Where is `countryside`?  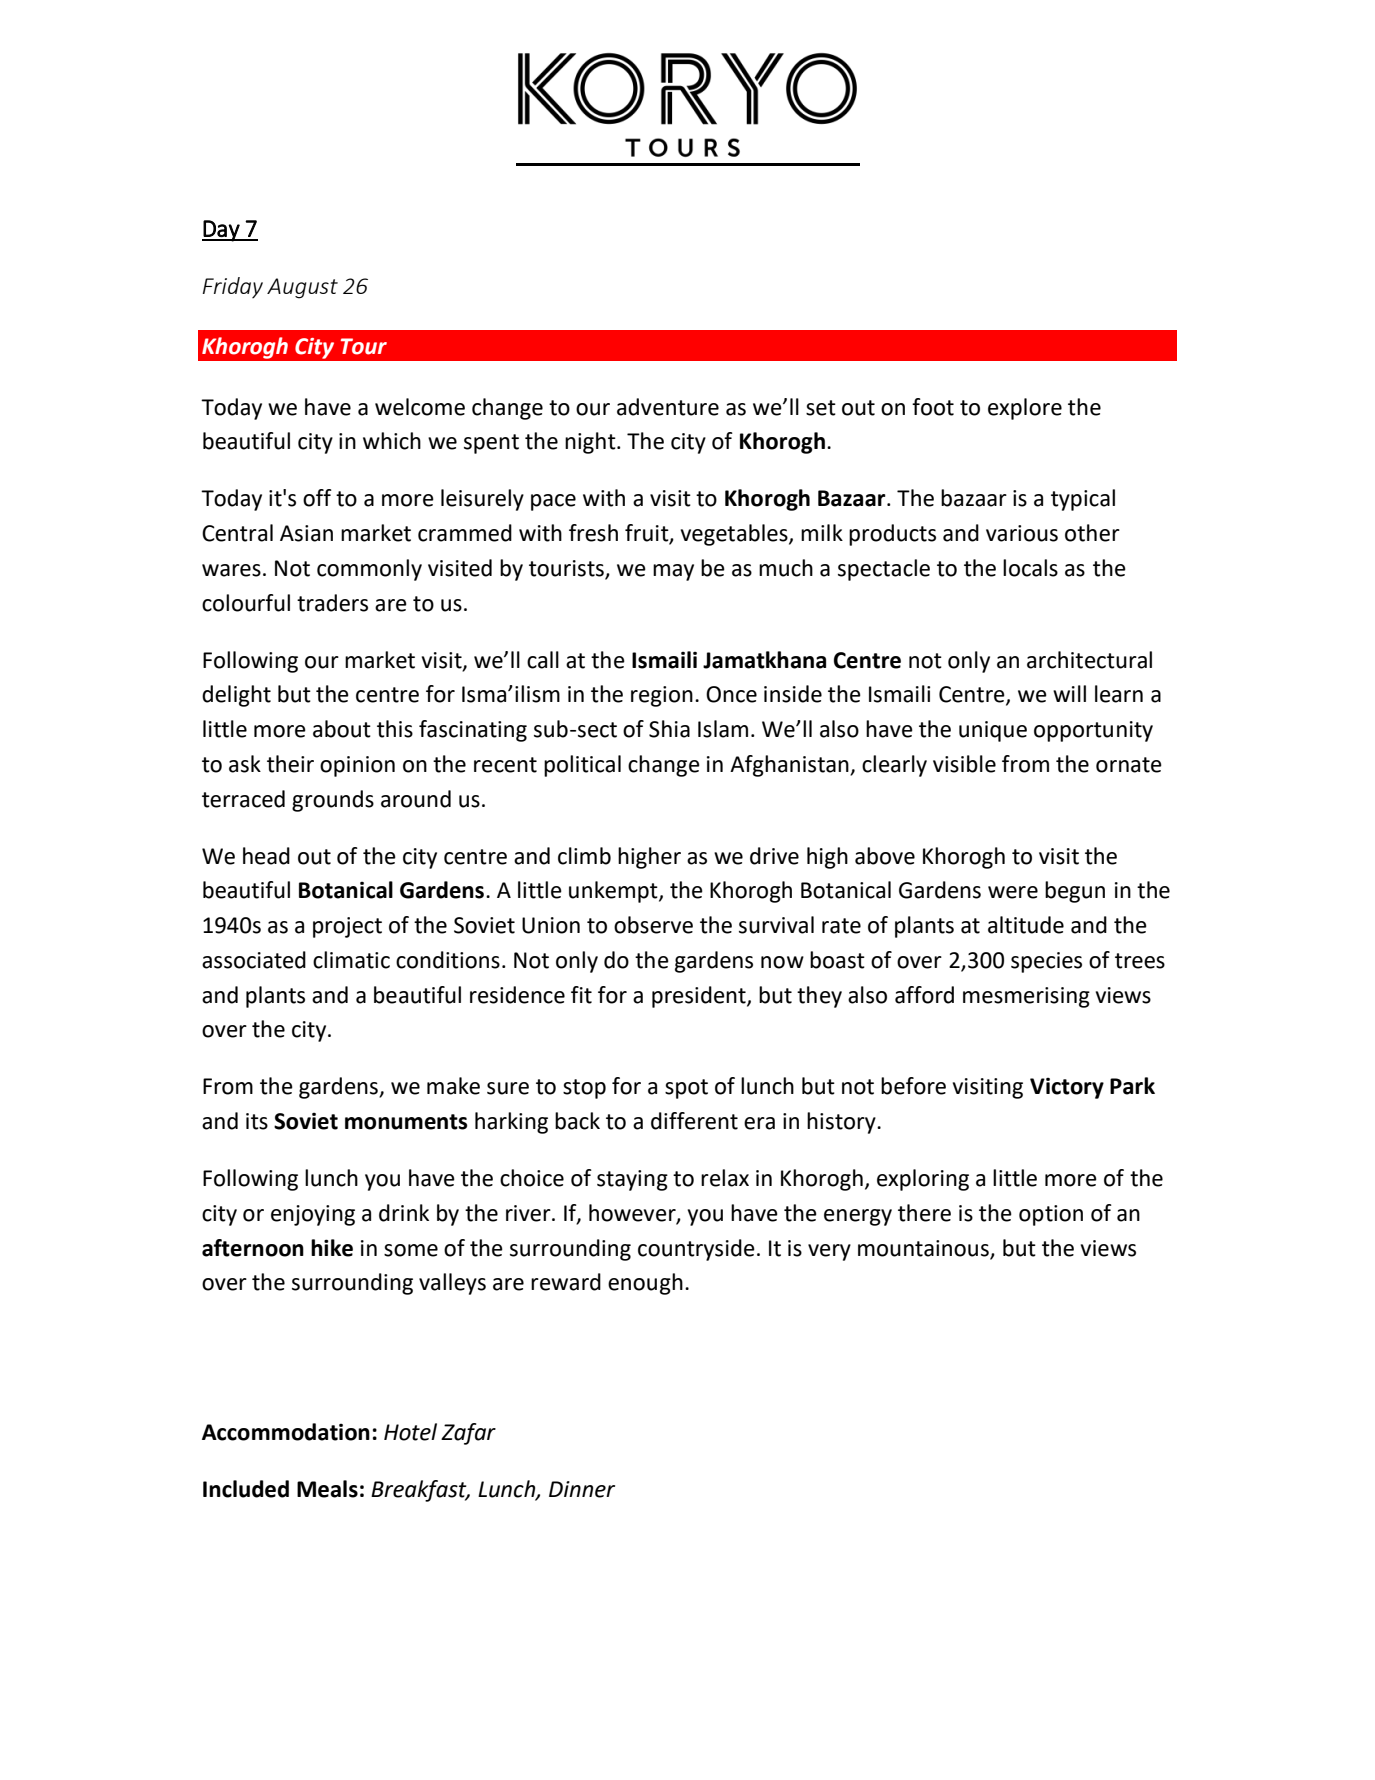
countryside is located at coordinates (696, 1250).
